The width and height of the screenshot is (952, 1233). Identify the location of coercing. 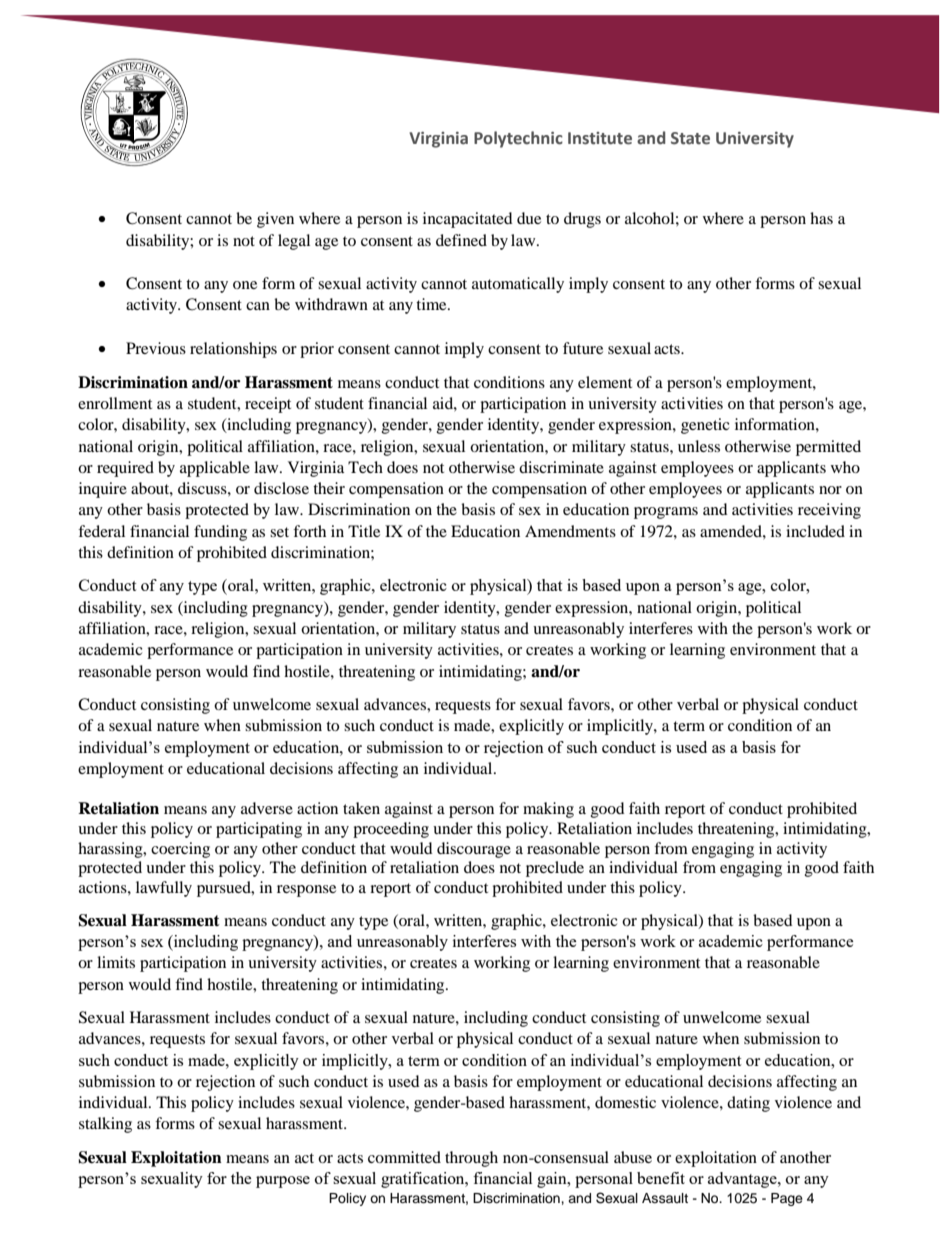
(180, 850).
